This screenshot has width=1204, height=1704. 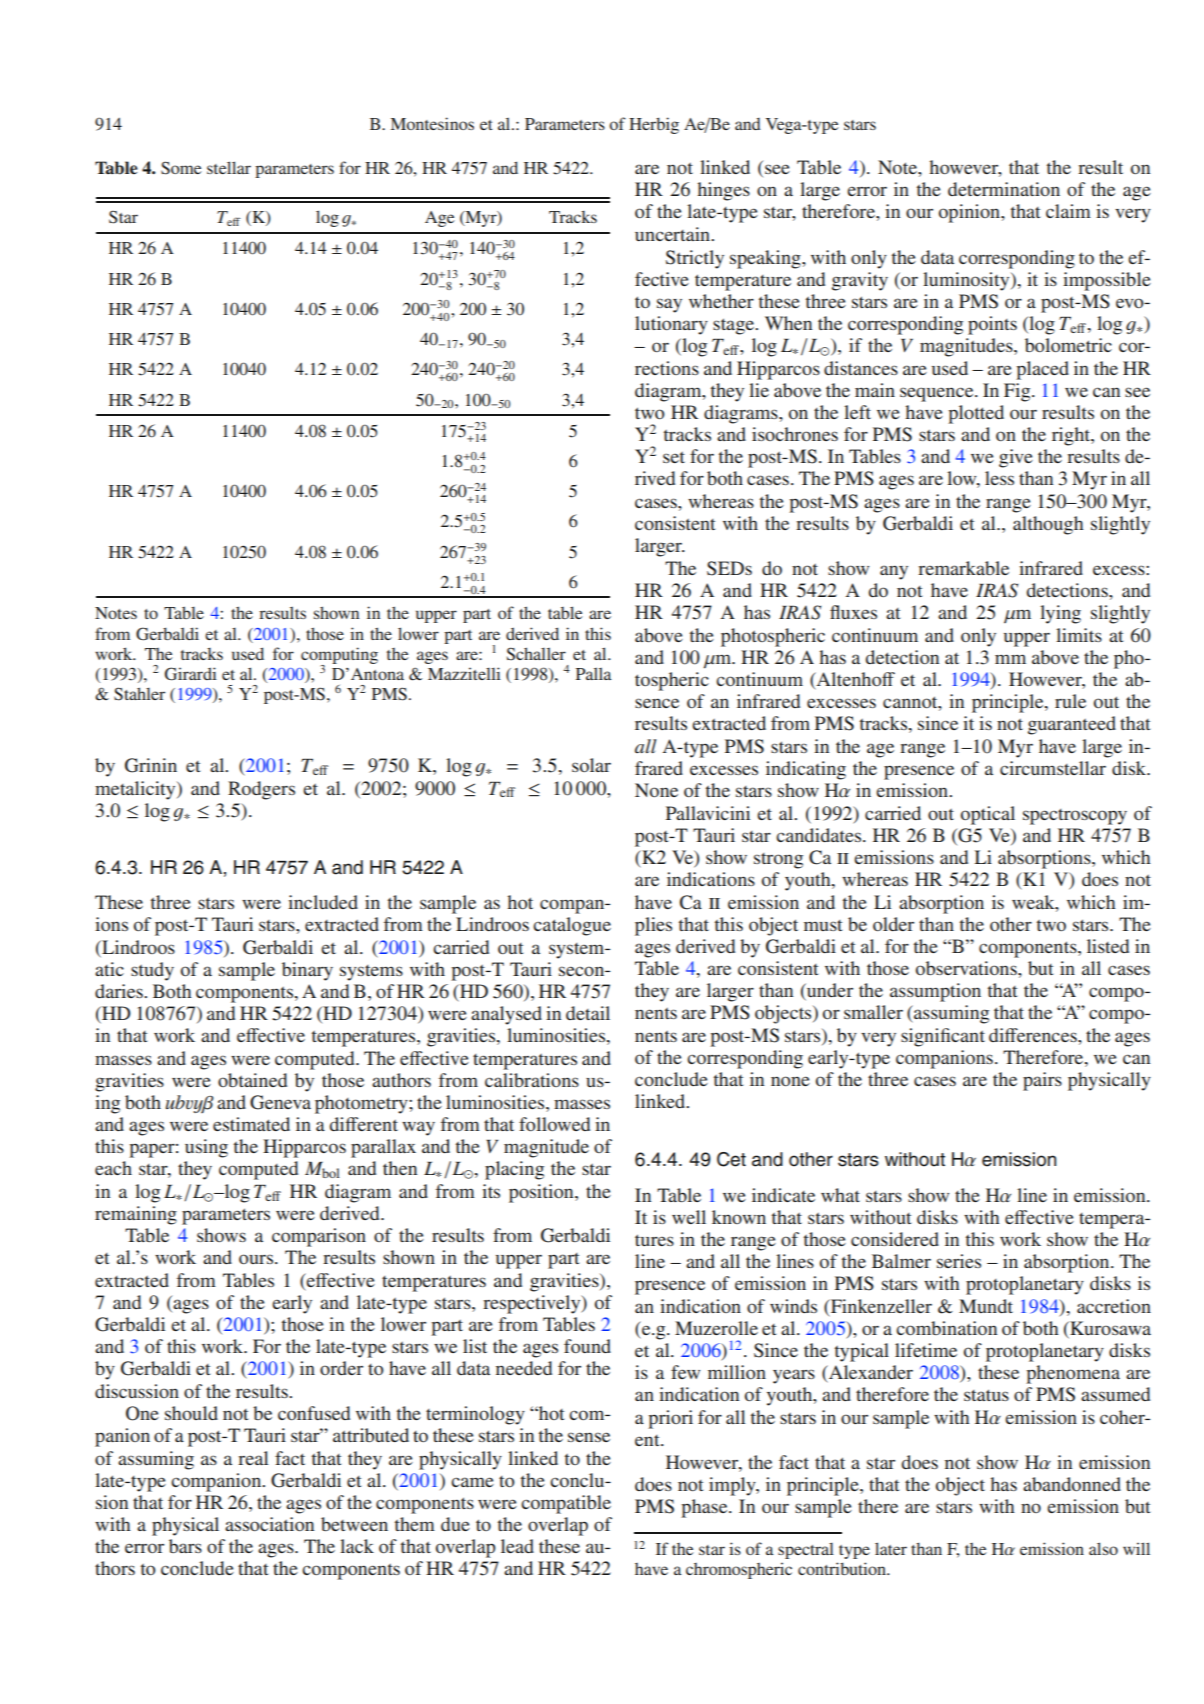 What do you see at coordinates (191, 674) in the screenshot?
I see `Girardi` at bounding box center [191, 674].
